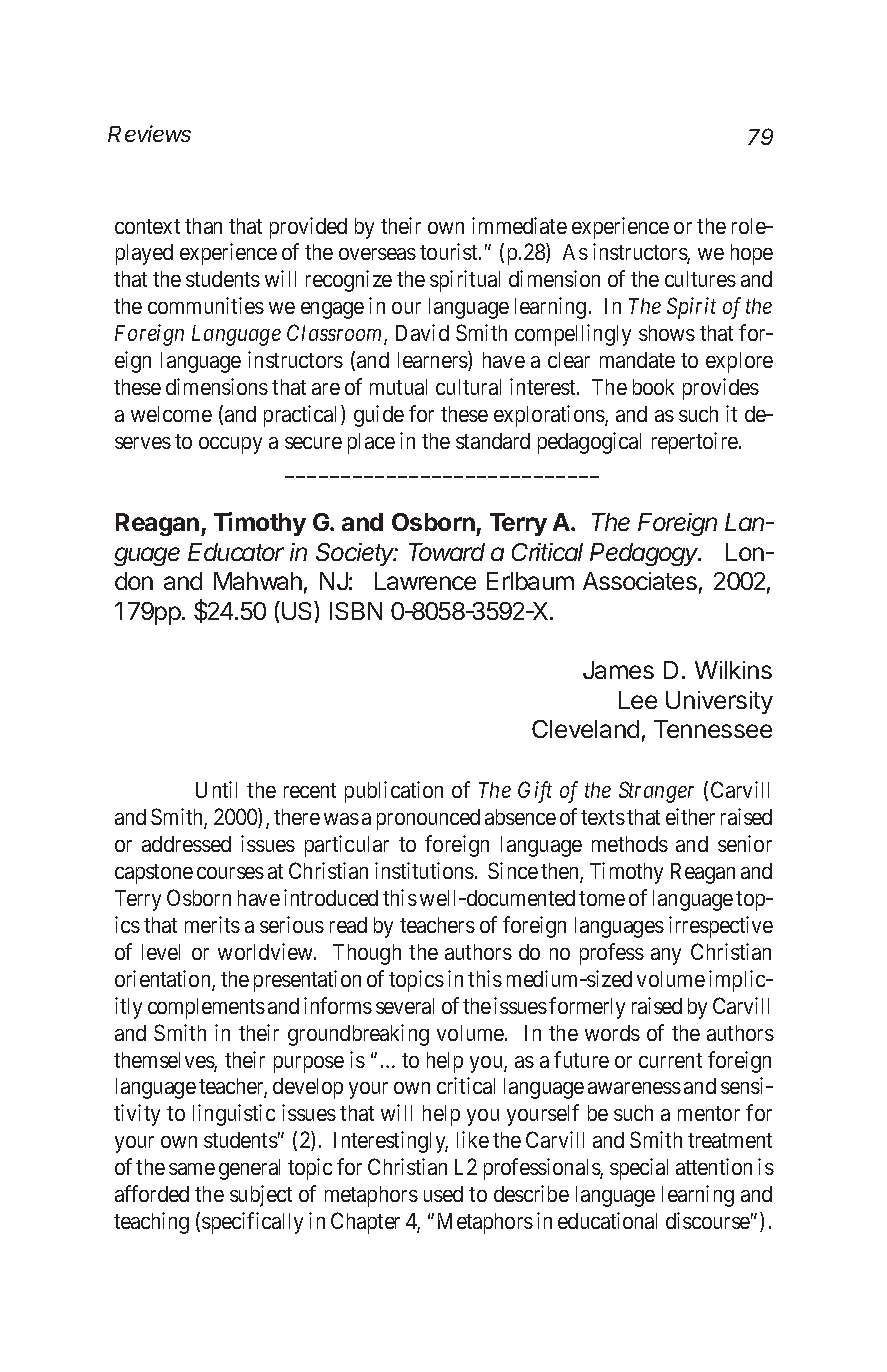 Image resolution: width=887 pixels, height=1372 pixels. What do you see at coordinates (752, 254) in the screenshot?
I see `hope` at bounding box center [752, 254].
